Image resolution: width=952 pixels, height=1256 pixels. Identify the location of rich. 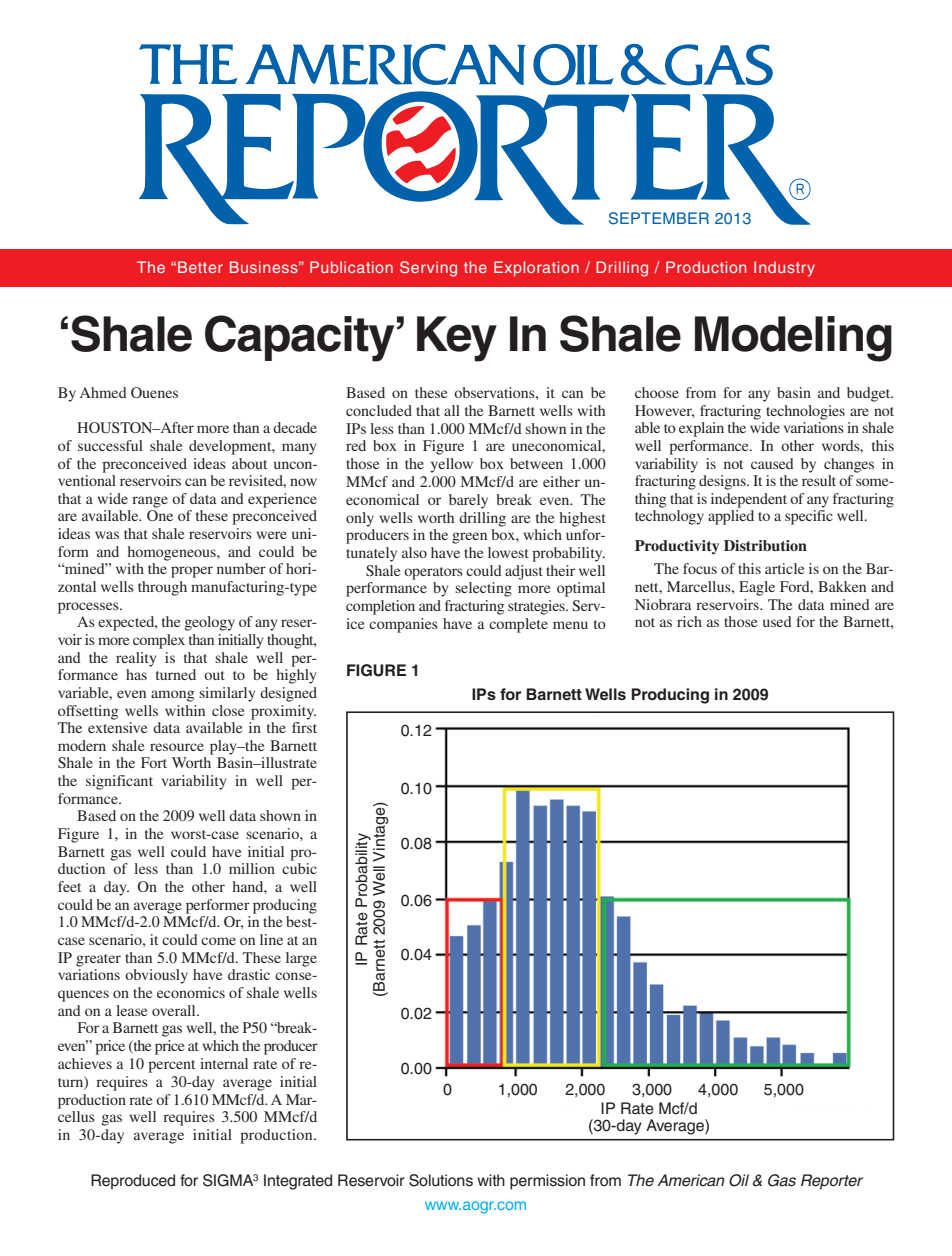
(689, 621).
